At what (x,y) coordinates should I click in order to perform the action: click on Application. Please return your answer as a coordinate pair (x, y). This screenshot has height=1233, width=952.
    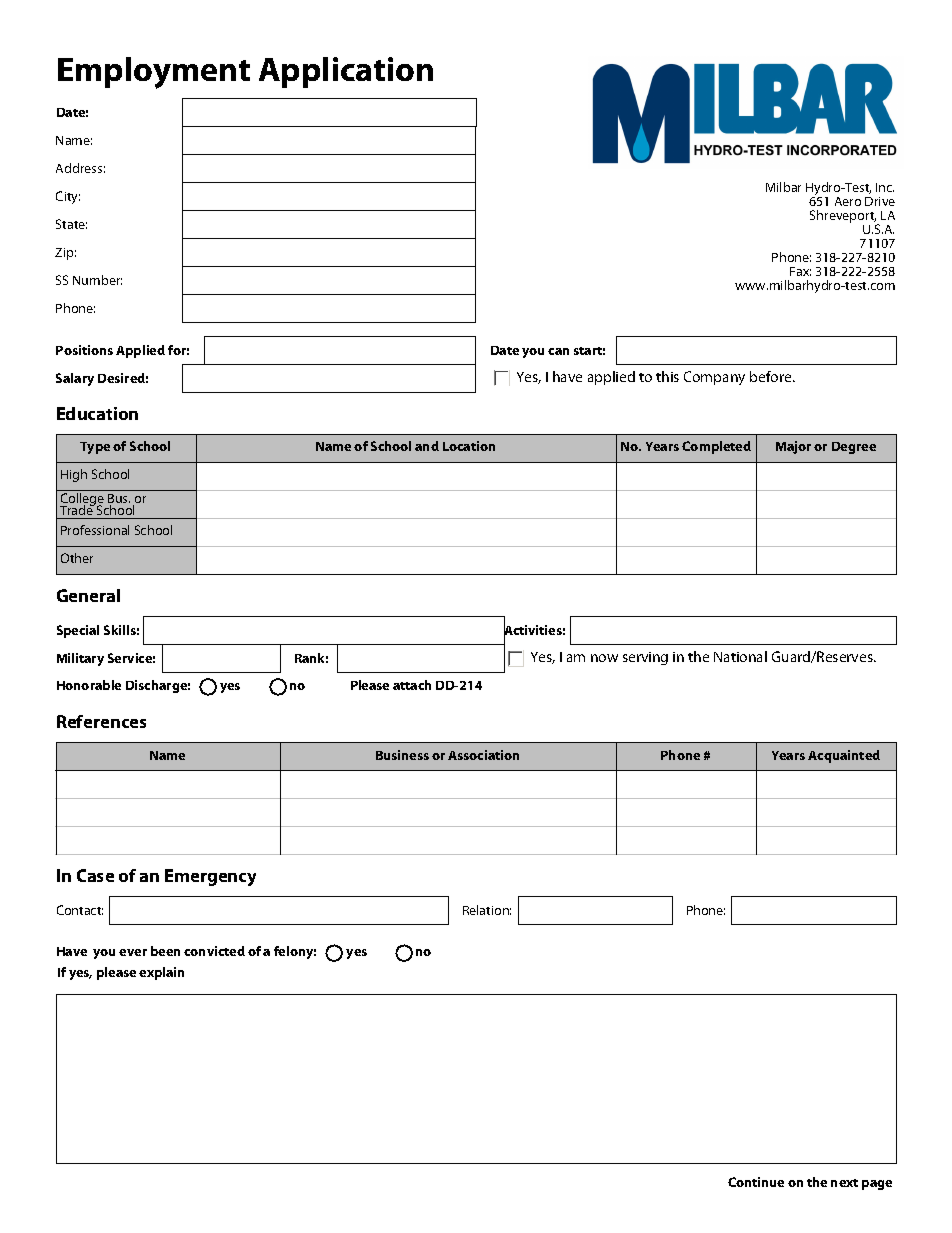
    Looking at the image, I should click on (346, 72).
